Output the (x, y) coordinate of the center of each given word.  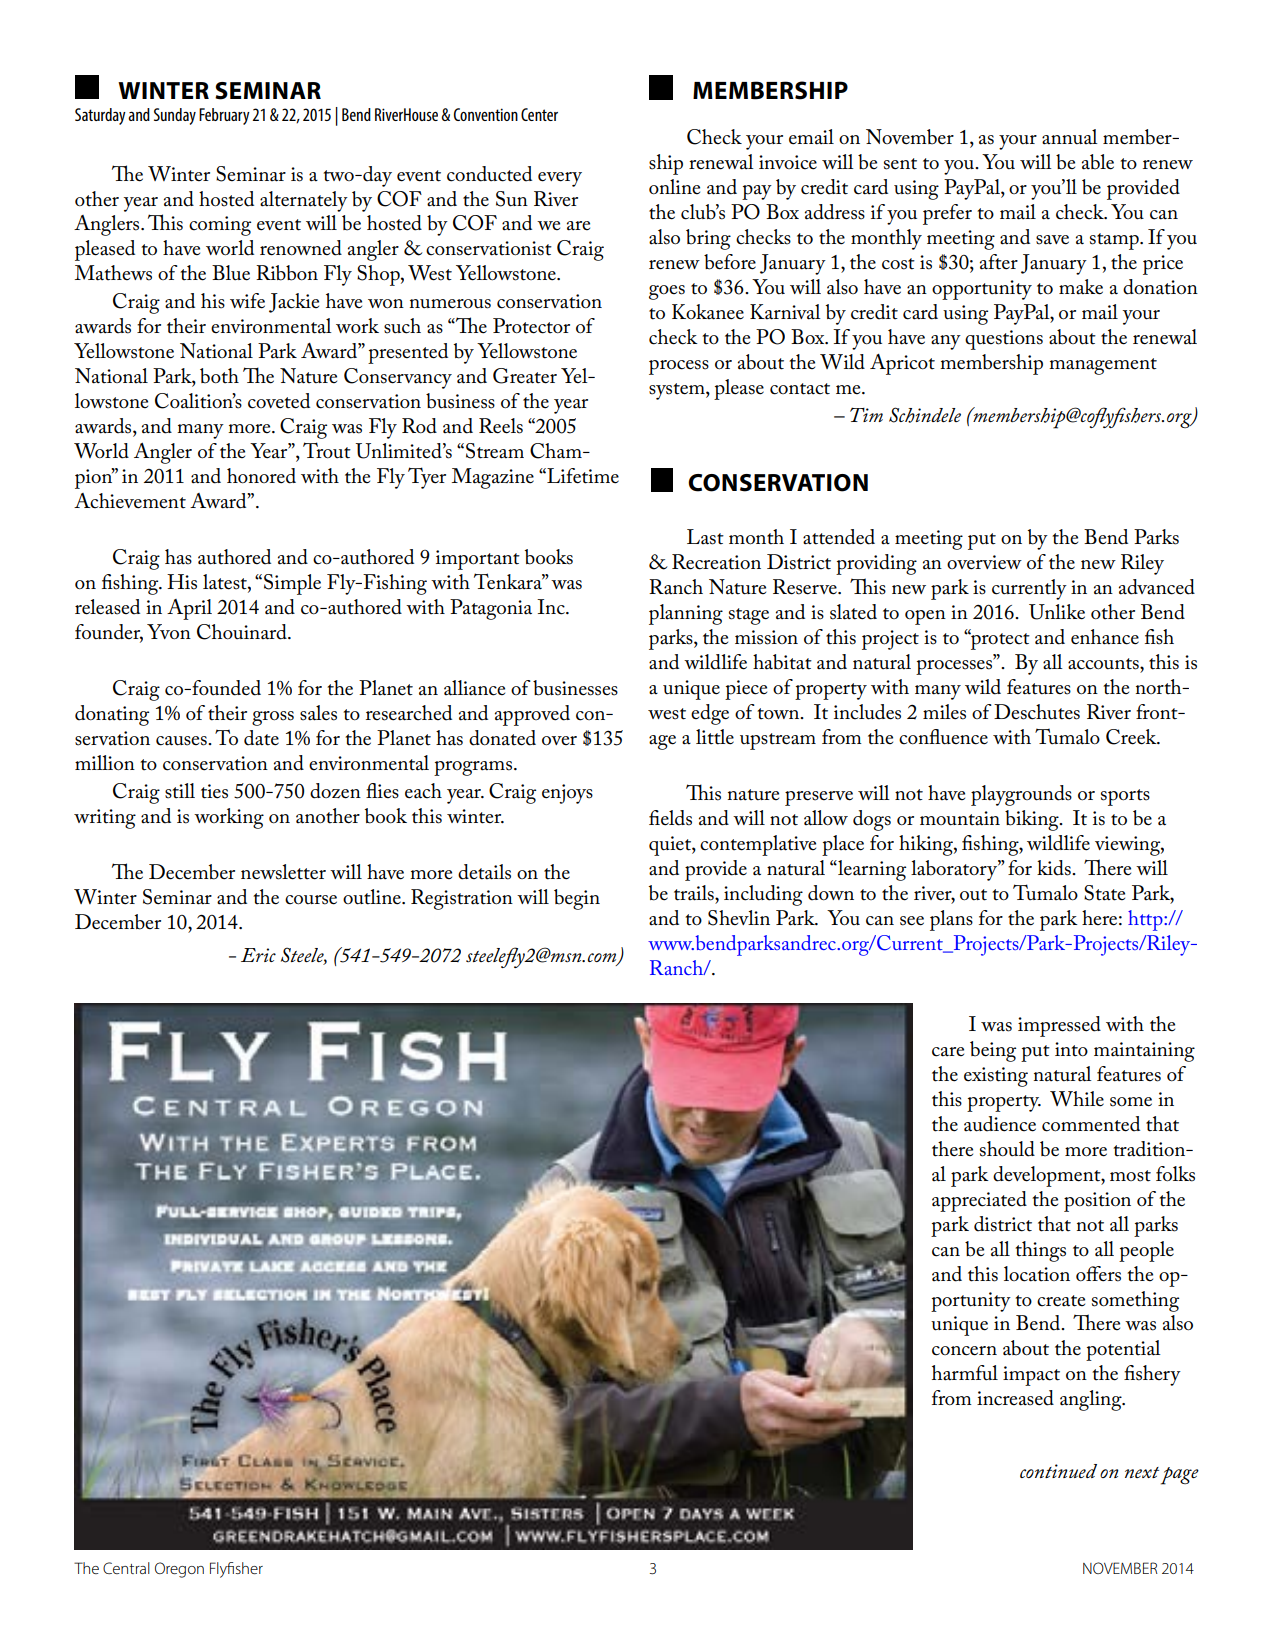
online (674, 187)
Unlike (1057, 612)
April (189, 609)
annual (1070, 137)
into (1071, 1049)
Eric (258, 955)
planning (686, 614)
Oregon (179, 1570)
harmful (965, 1373)
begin (577, 899)
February (224, 116)
